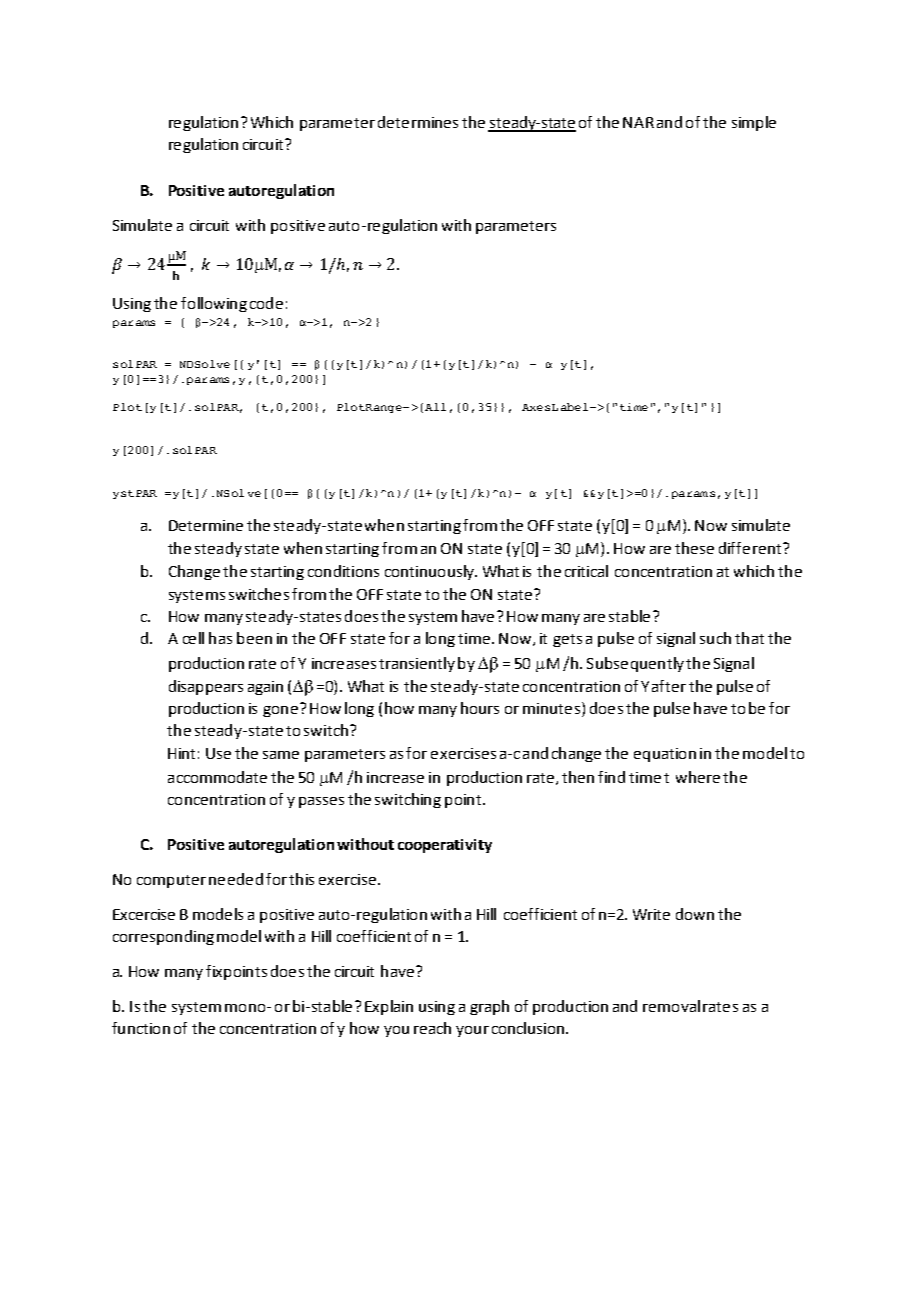 The width and height of the screenshot is (924, 1308). Describe the element at coordinates (698, 777) in the screenshot. I see `where` at that location.
